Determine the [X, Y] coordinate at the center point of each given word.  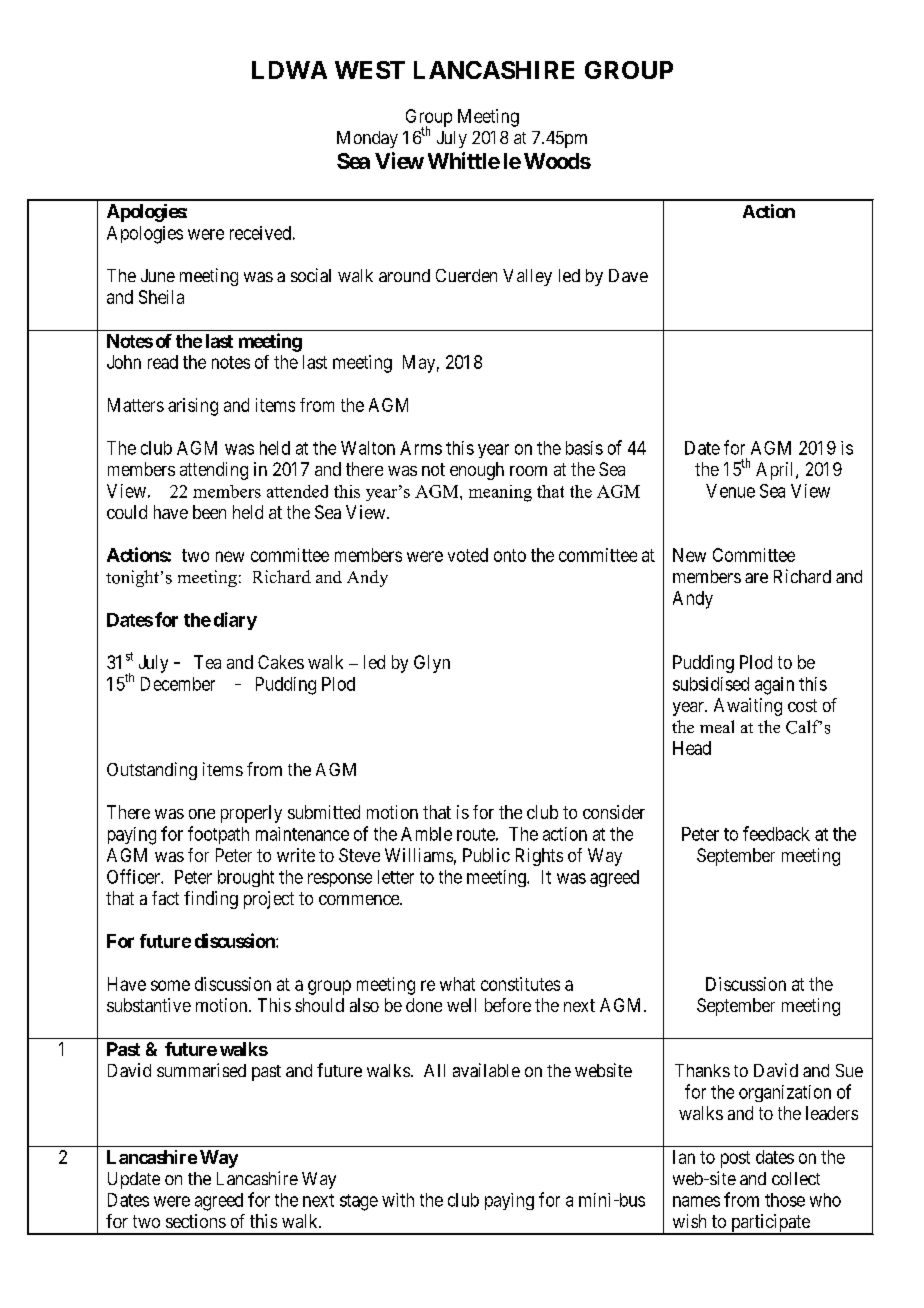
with [398, 1200]
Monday [367, 139]
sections [196, 1221]
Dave [628, 275]
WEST [370, 70]
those [785, 1200]
